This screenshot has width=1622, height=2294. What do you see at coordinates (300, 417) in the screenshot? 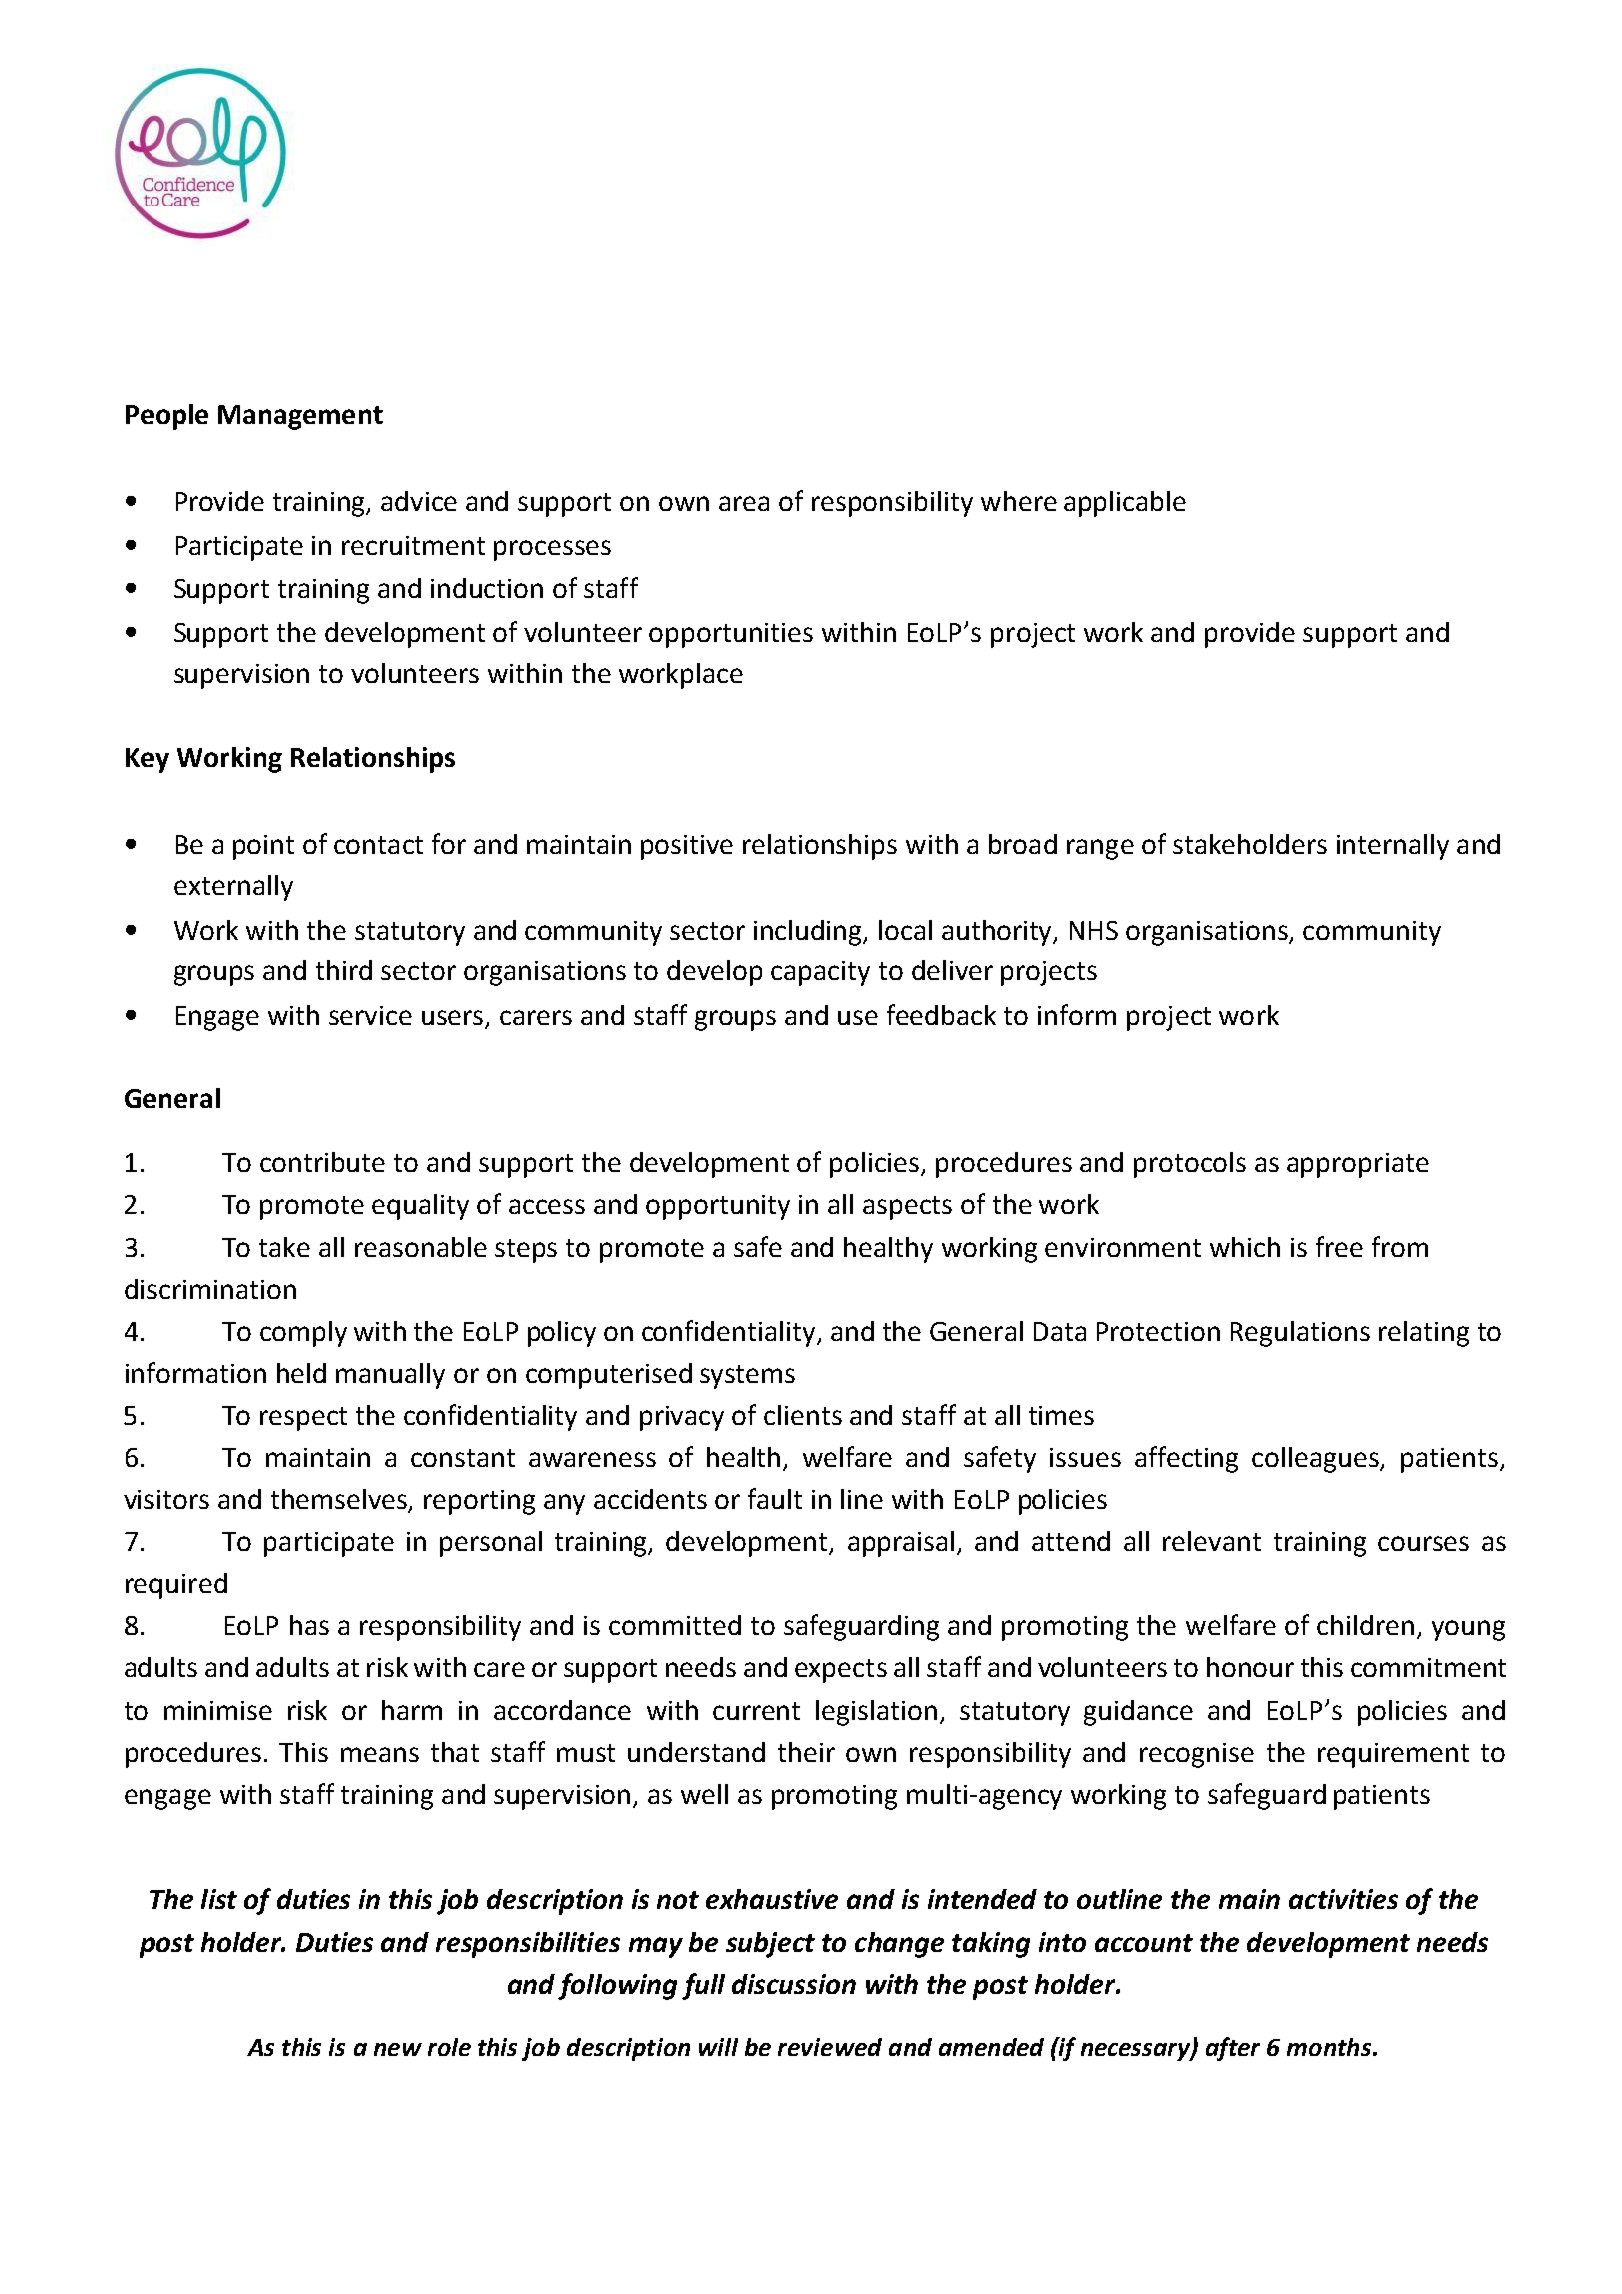
I see `Management` at bounding box center [300, 417].
